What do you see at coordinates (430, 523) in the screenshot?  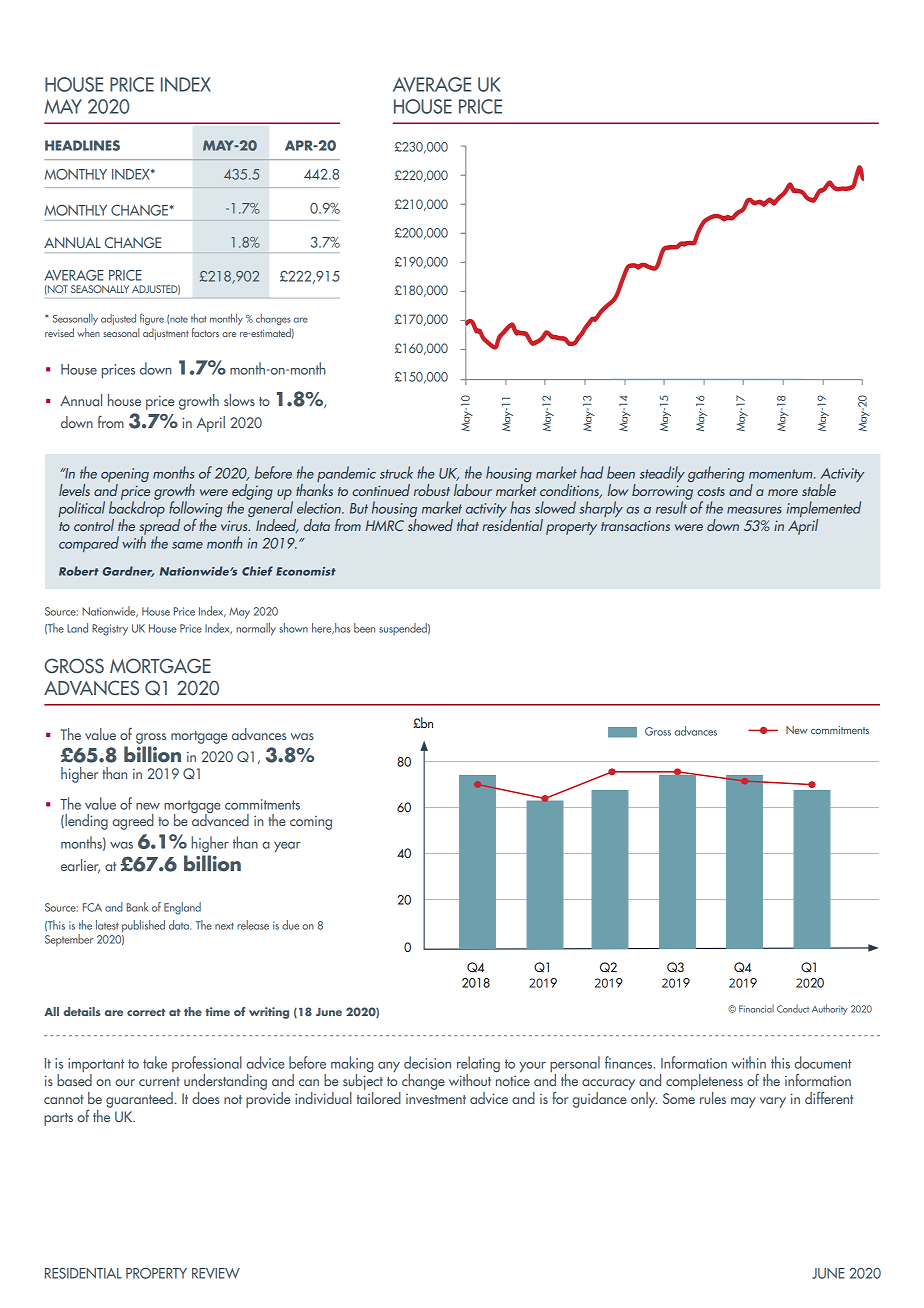 I see `showed` at bounding box center [430, 523].
